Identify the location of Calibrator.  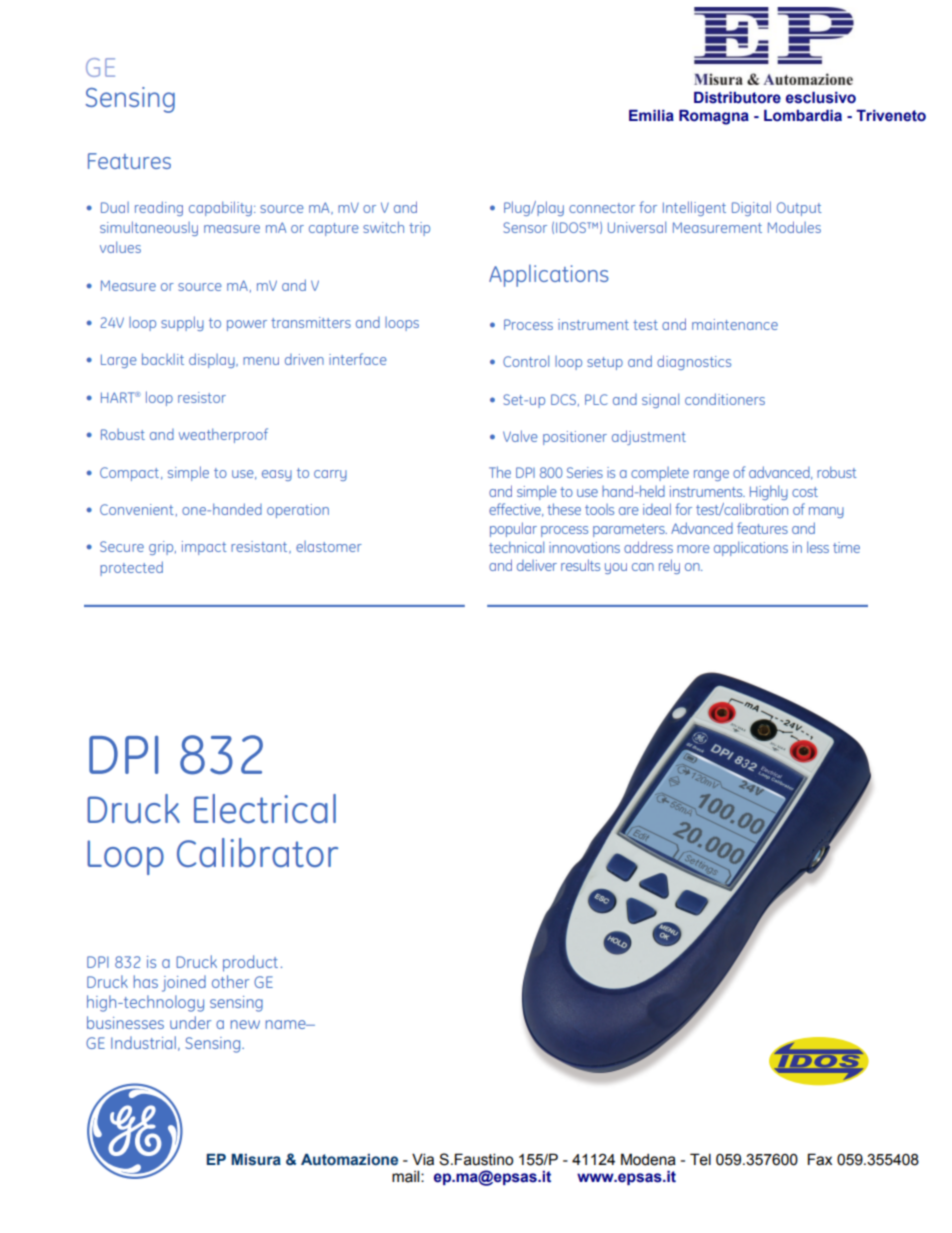
(257, 853).
